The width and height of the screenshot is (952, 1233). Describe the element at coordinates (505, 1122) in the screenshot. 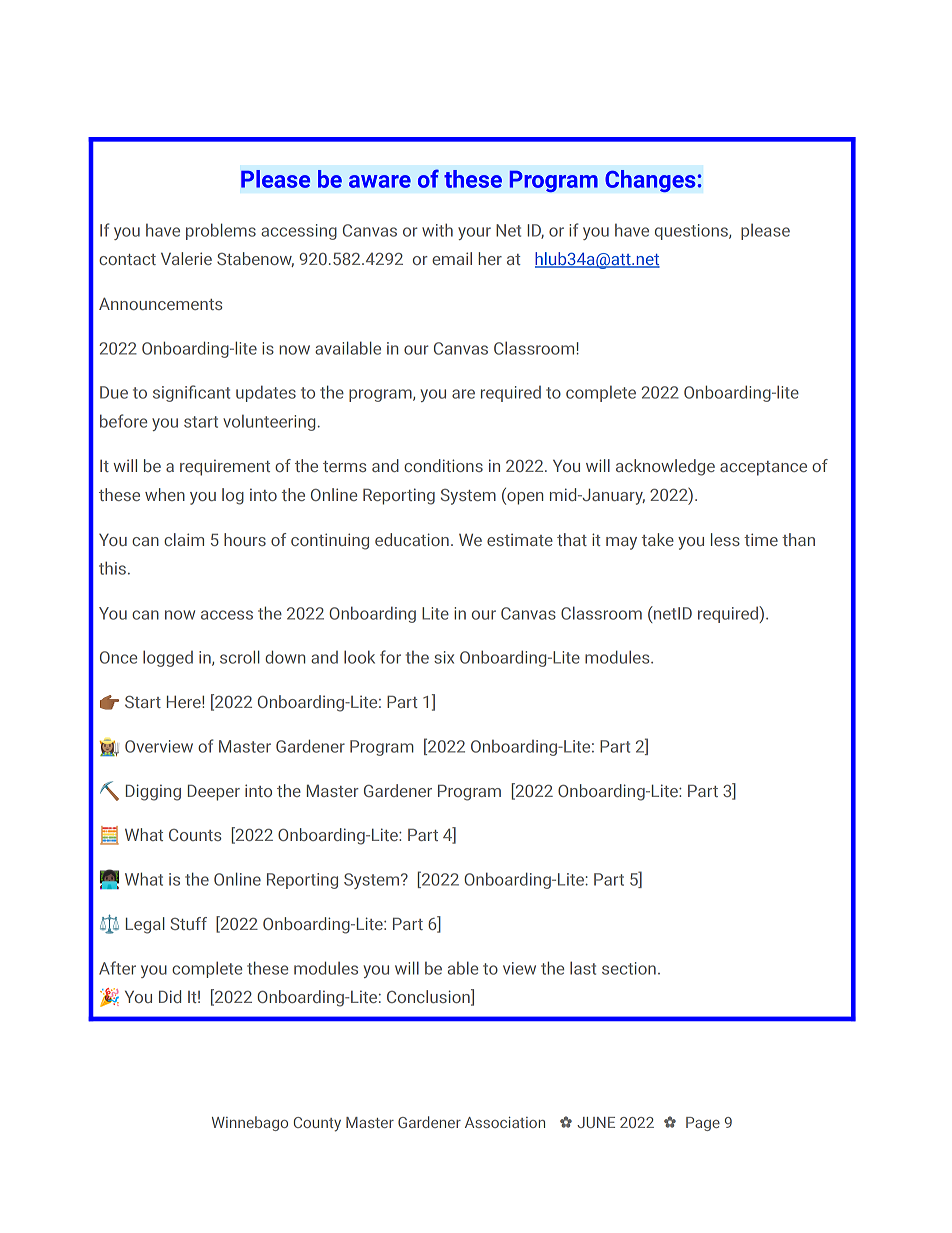

I see `Association` at that location.
